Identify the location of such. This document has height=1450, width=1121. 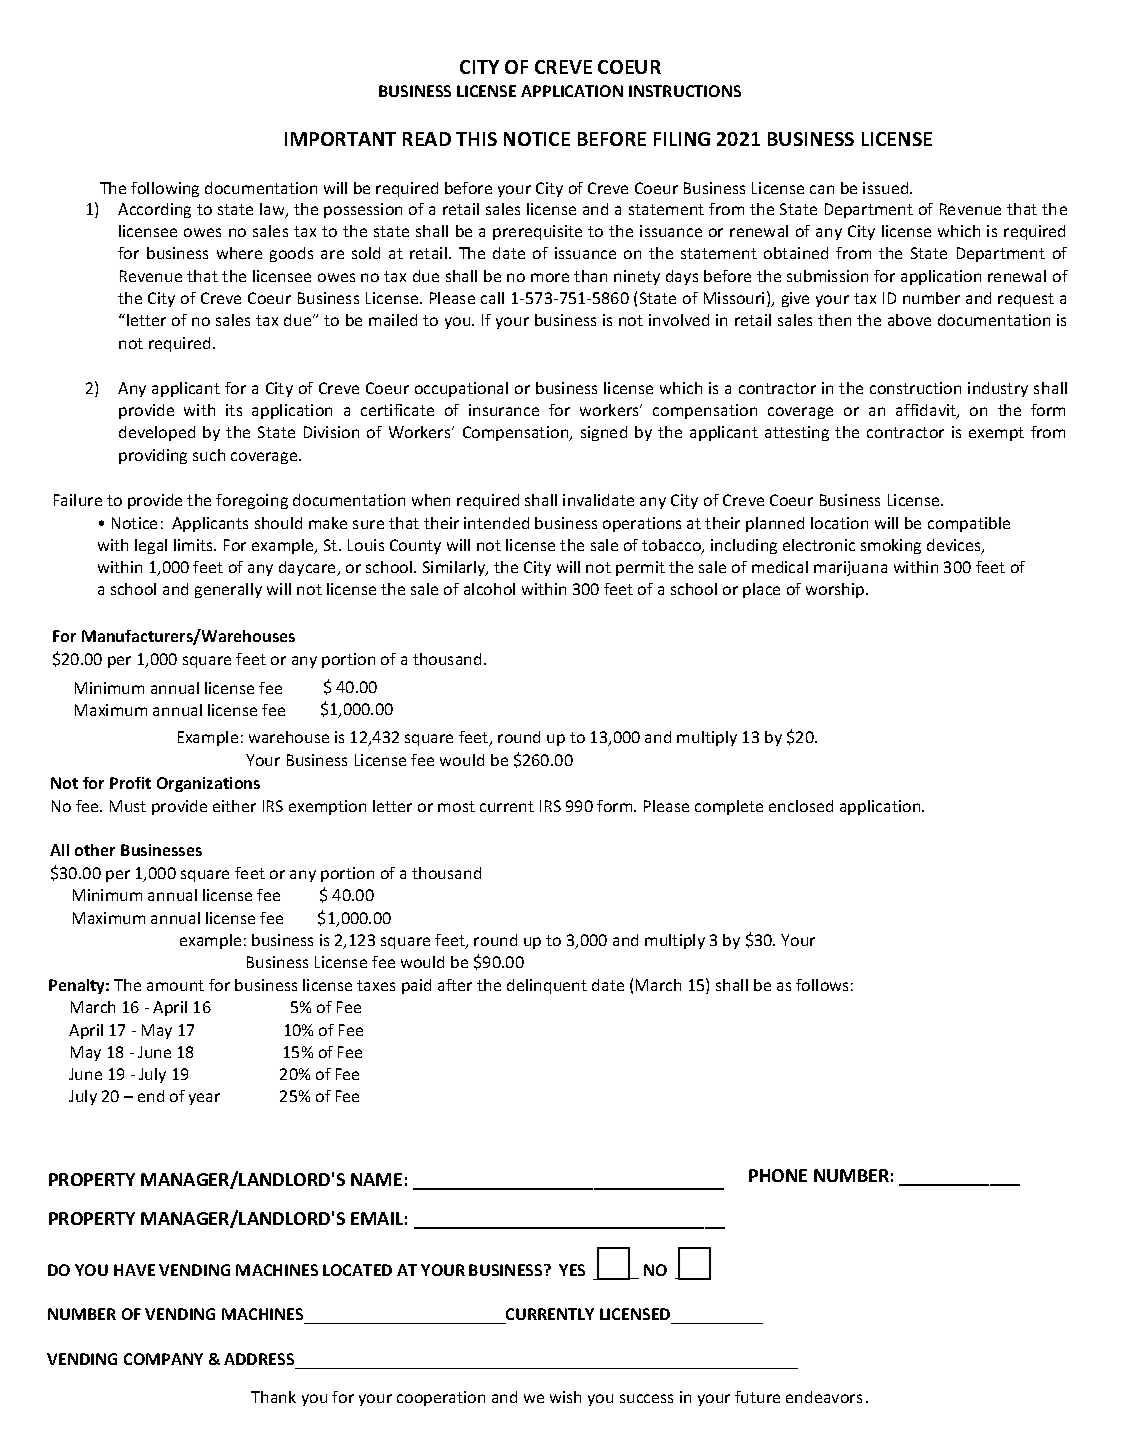
(209, 455).
